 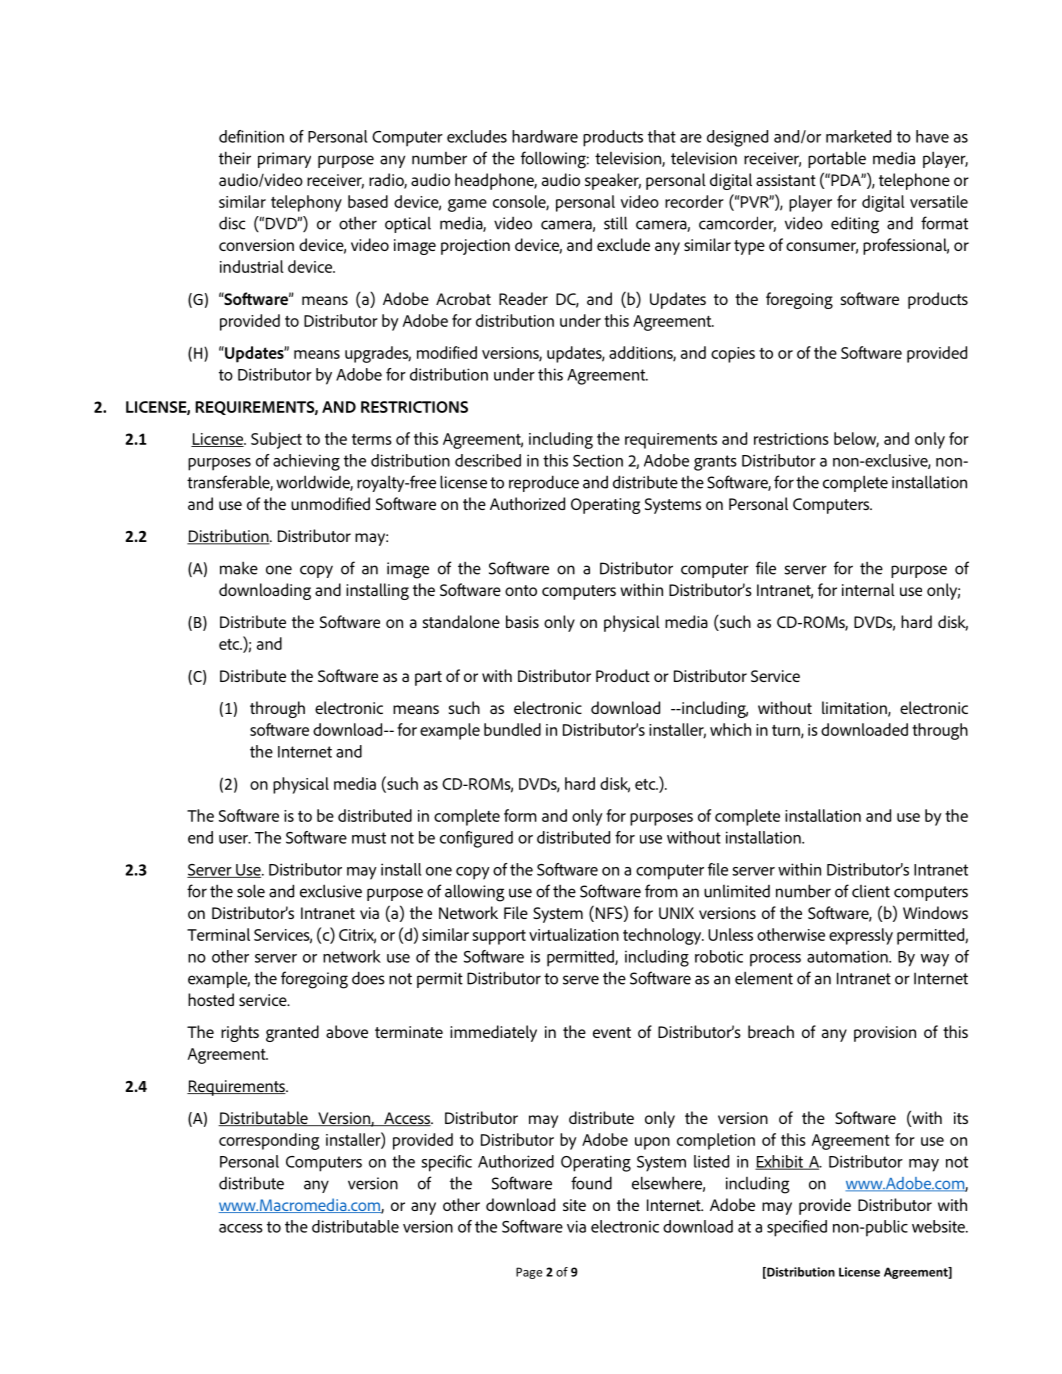 I want to click on portable, so click(x=837, y=159).
